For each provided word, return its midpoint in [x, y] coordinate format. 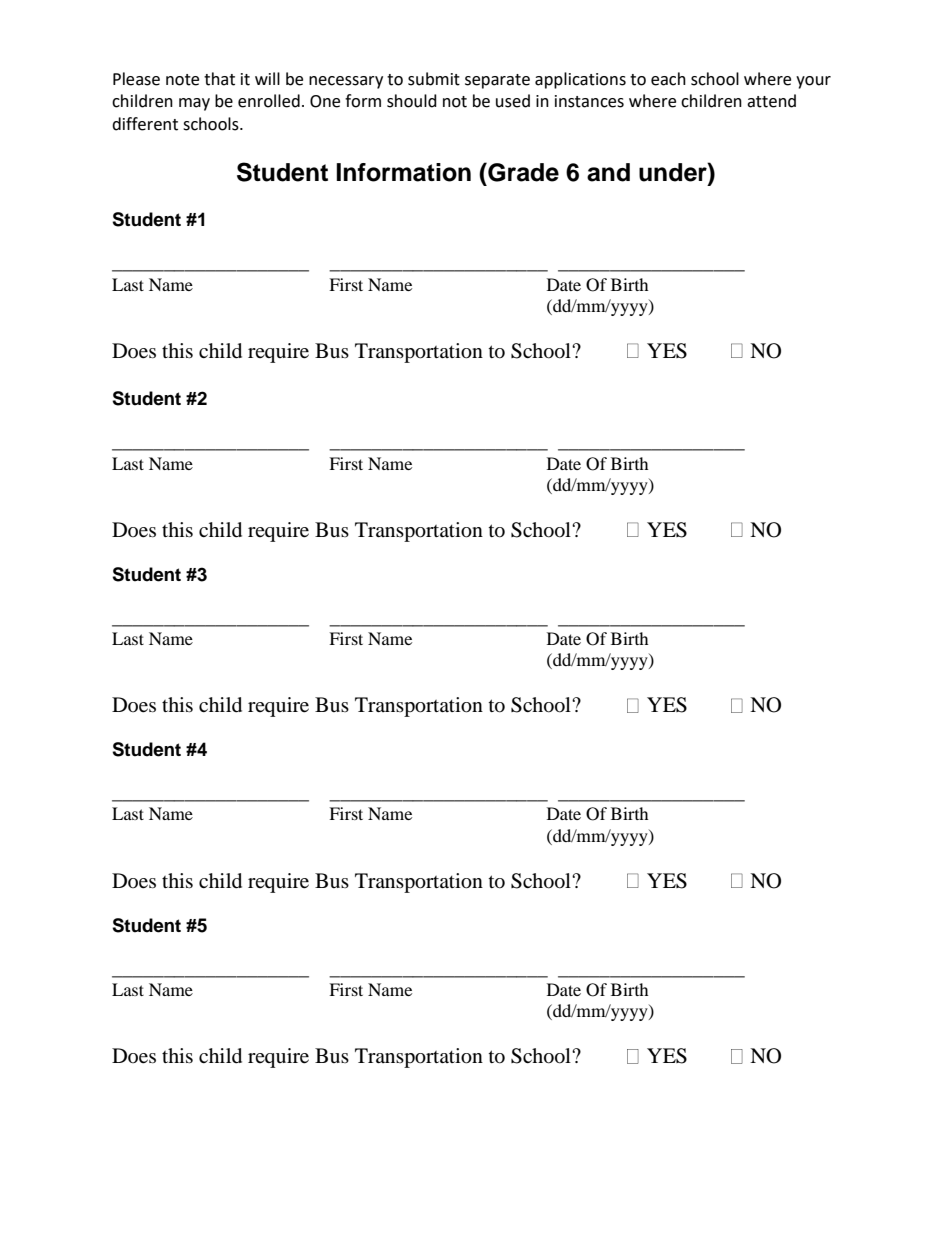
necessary [346, 82]
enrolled [269, 101]
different [145, 124]
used [513, 101]
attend [771, 101]
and [608, 172]
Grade [522, 172]
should [412, 101]
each [668, 79]
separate [497, 81]
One [325, 101]
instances [589, 101]
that [219, 79]
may [194, 104]
